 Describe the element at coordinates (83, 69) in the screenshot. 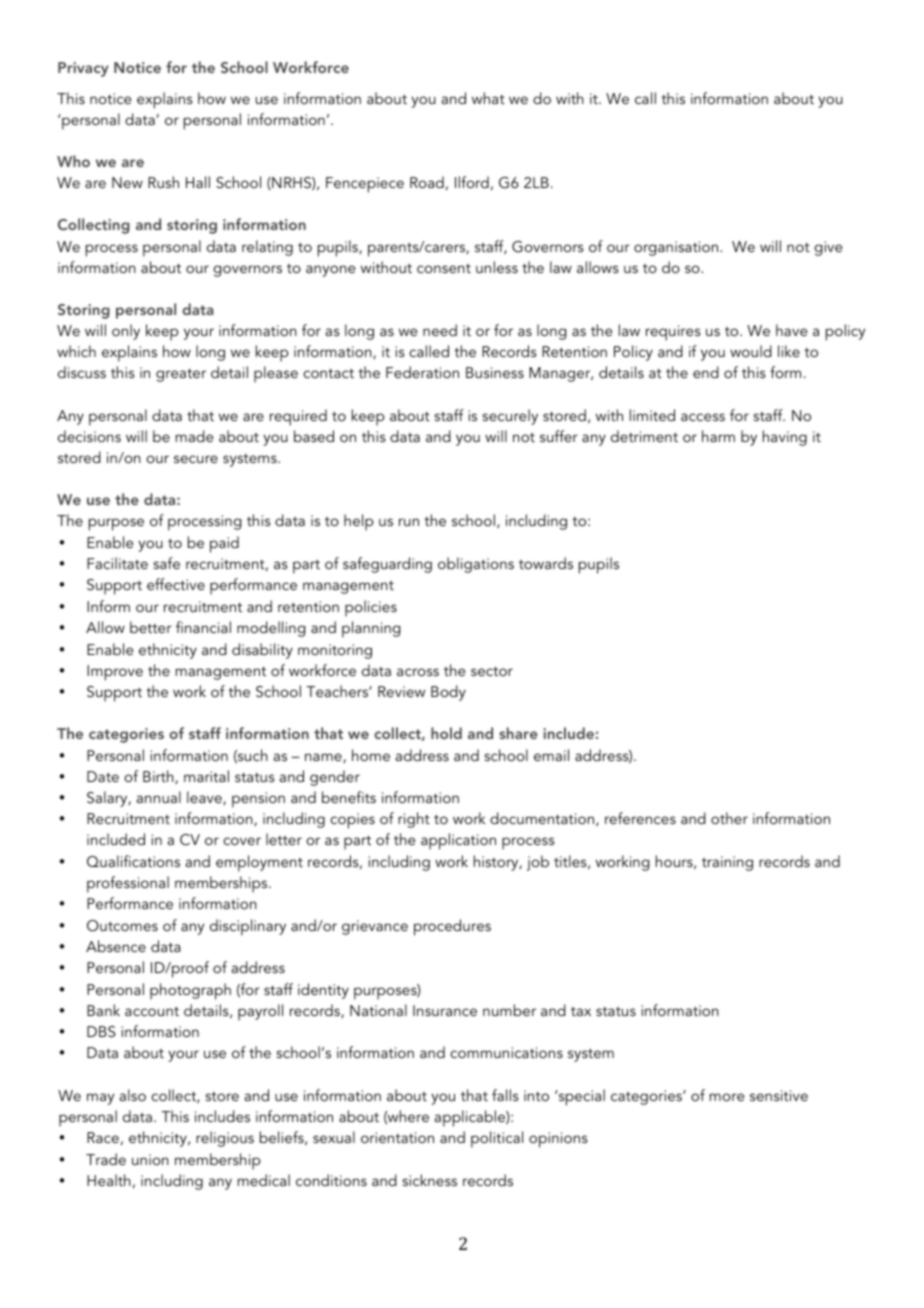

I see `Privacy` at that location.
